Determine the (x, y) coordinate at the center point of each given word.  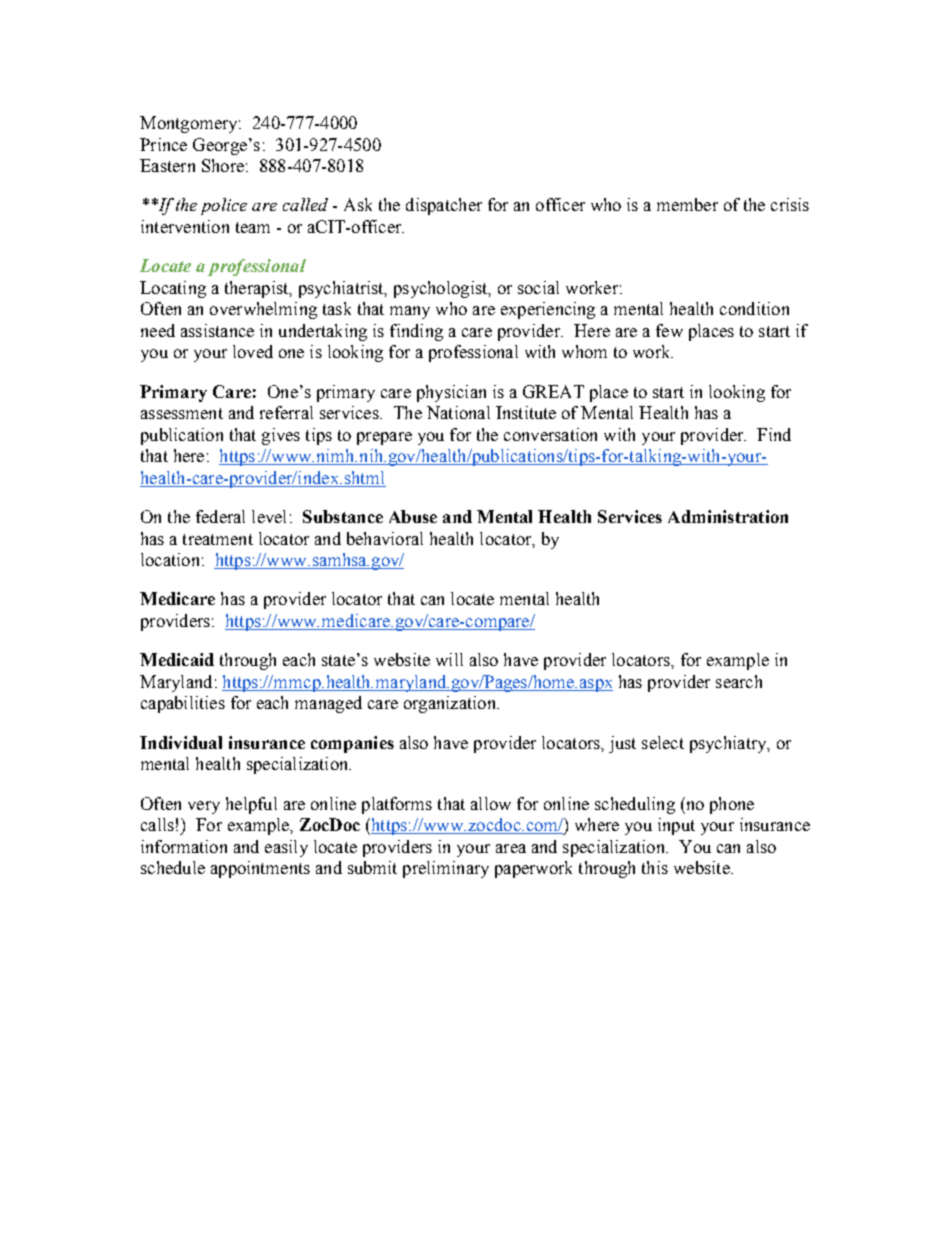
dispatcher (444, 206)
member (687, 204)
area (511, 848)
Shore (223, 165)
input (676, 826)
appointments (260, 869)
